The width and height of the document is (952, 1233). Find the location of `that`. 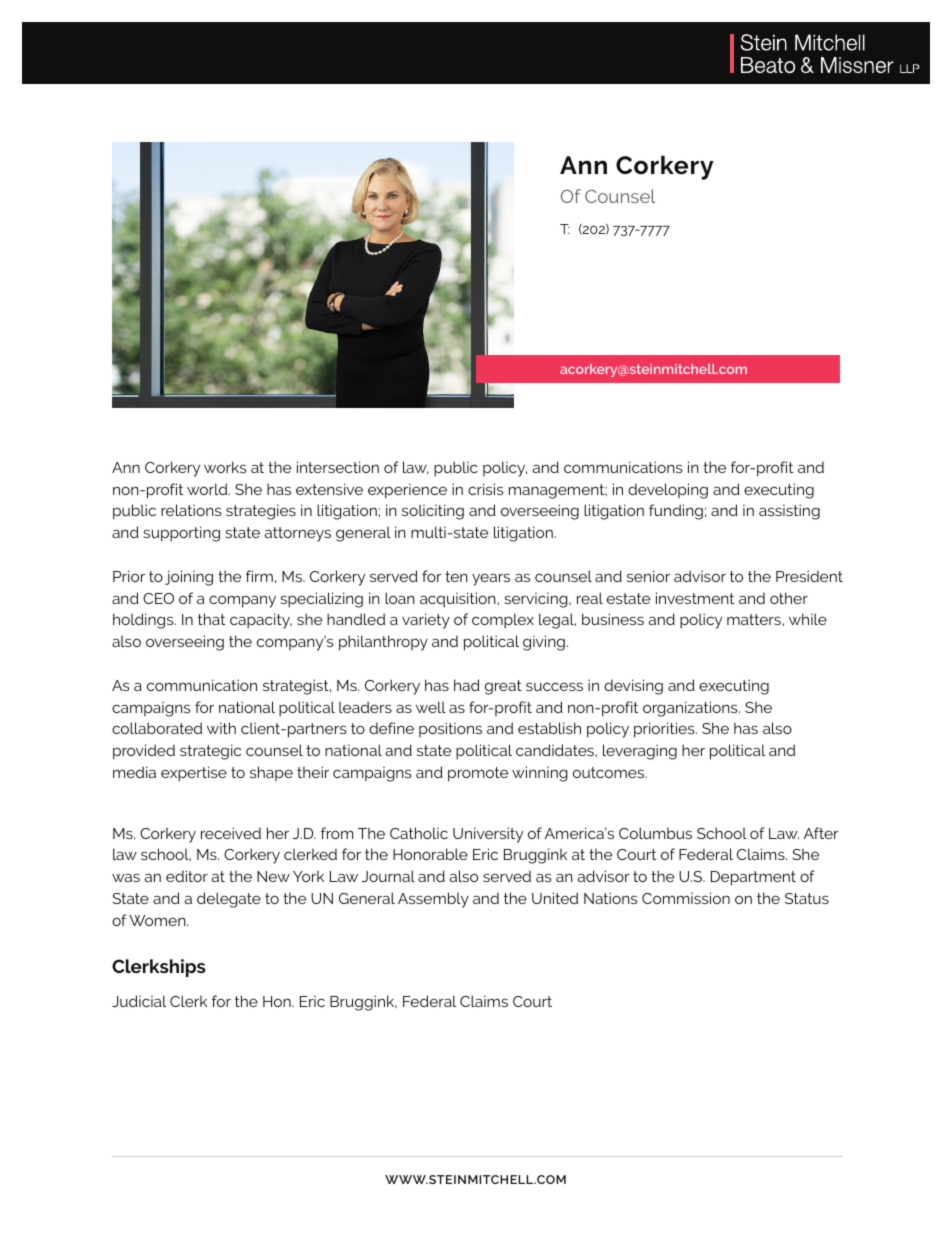

that is located at coordinates (211, 619).
